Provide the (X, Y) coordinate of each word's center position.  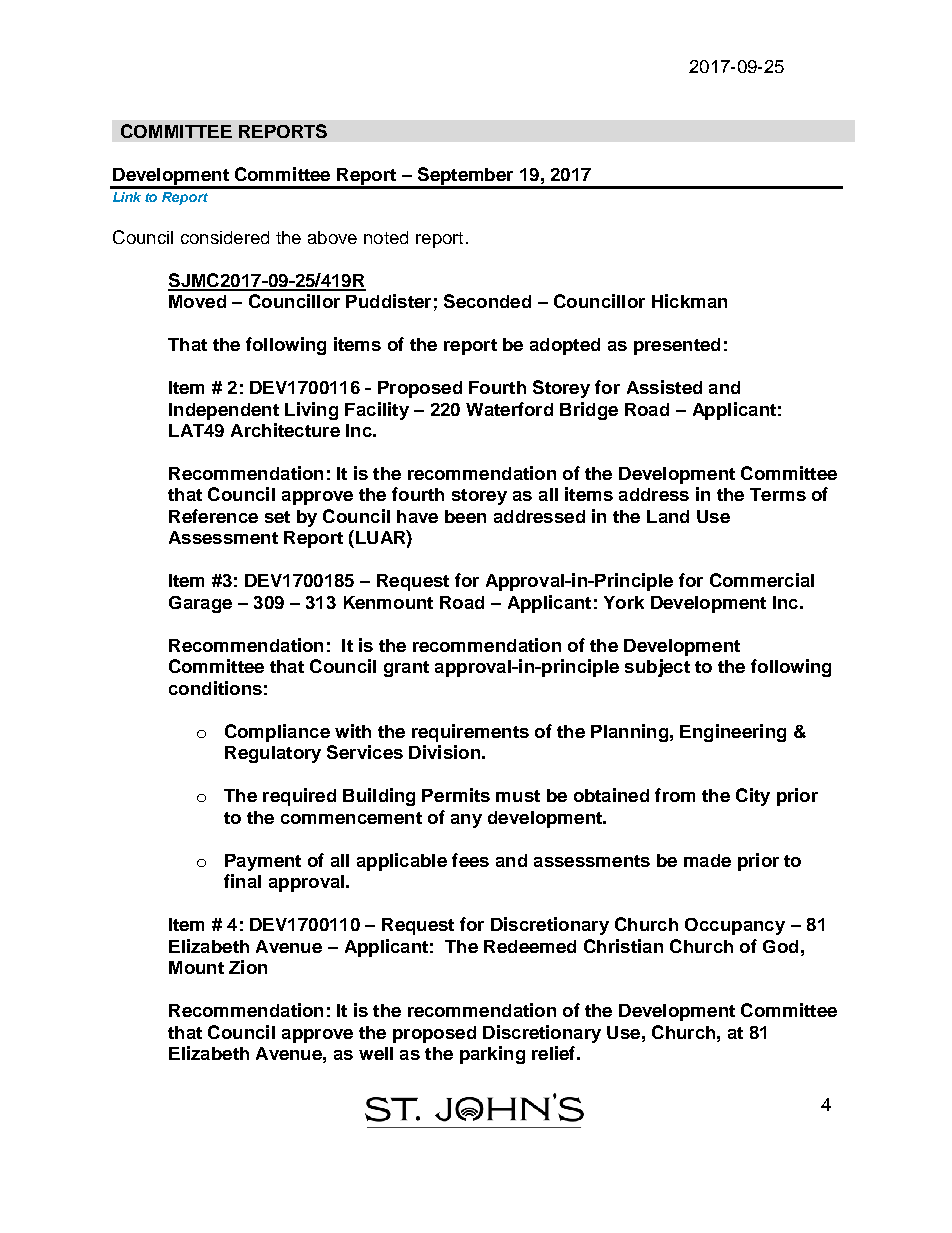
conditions (215, 688)
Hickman (689, 301)
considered (225, 237)
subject (657, 668)
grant (406, 669)
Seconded (487, 301)
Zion (248, 967)
